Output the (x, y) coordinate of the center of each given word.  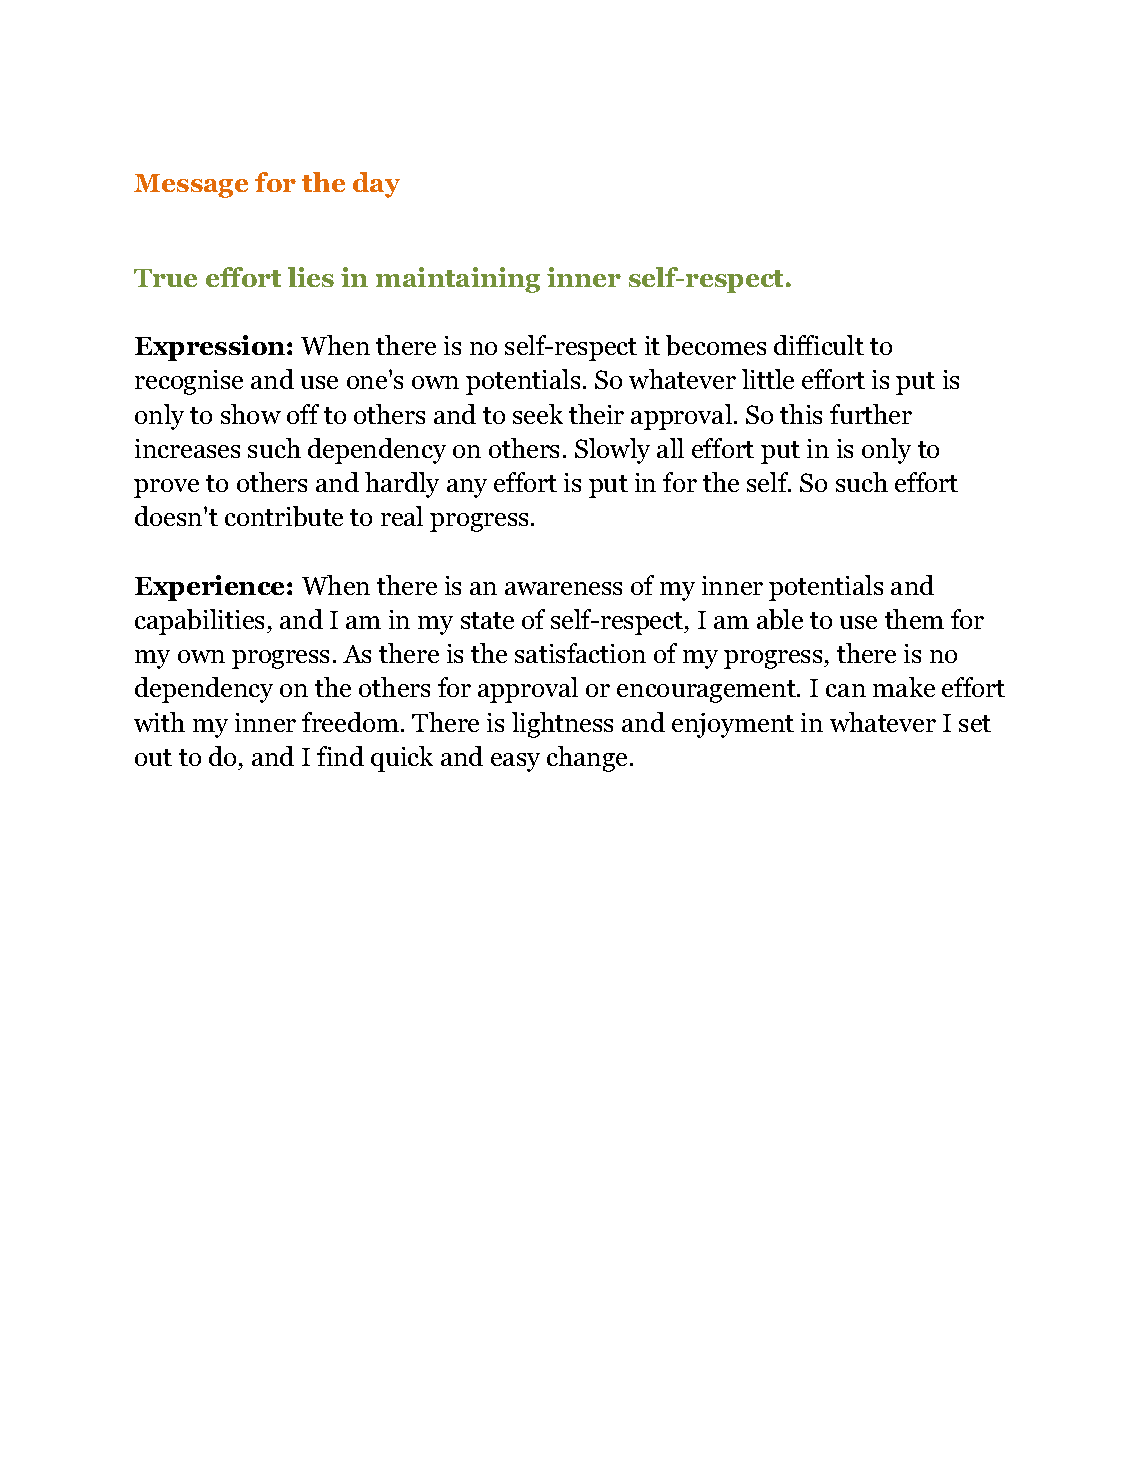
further (871, 414)
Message (191, 186)
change (587, 759)
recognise (189, 382)
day (376, 185)
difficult (819, 345)
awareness (563, 588)
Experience (211, 588)
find (340, 756)
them (914, 619)
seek (538, 414)
